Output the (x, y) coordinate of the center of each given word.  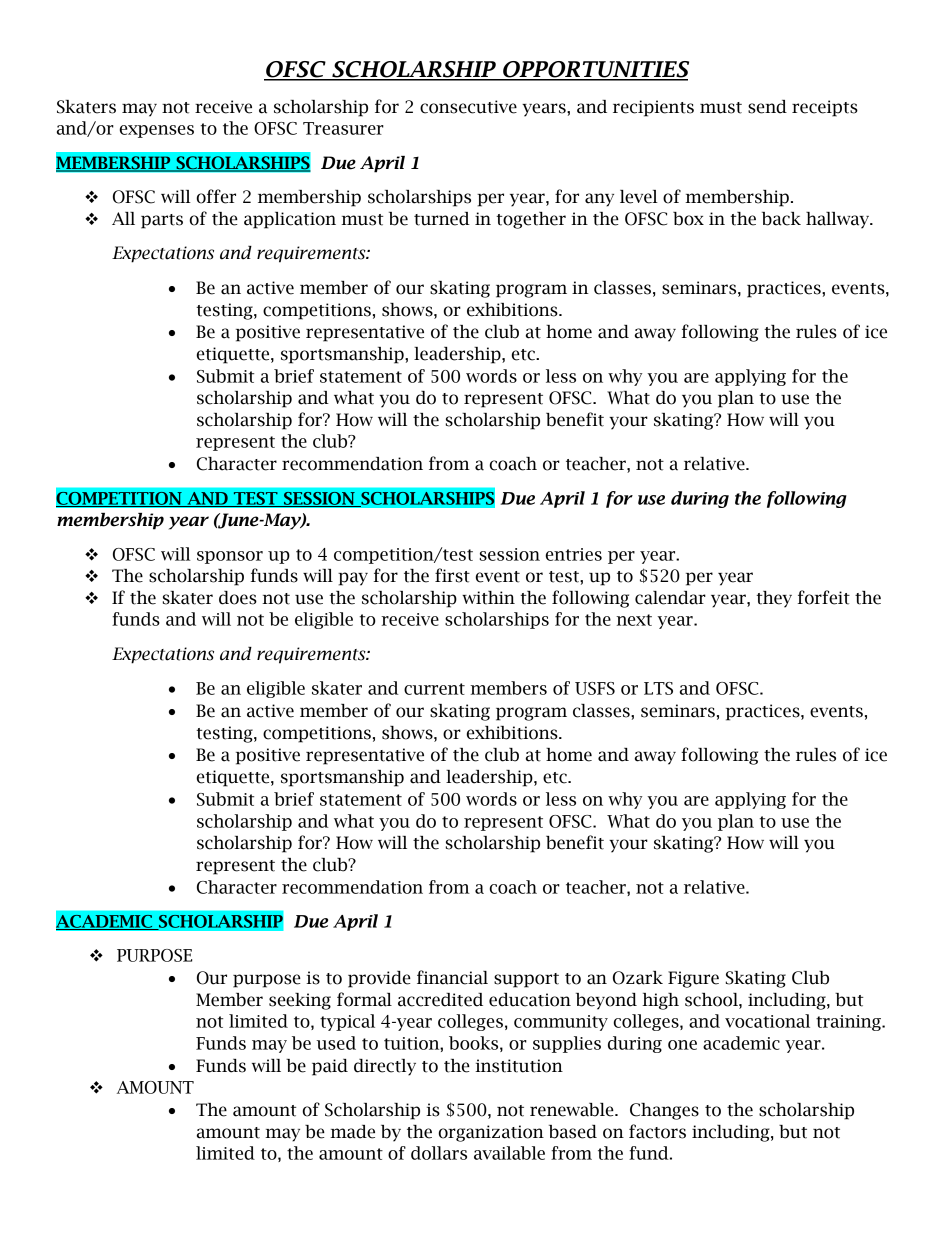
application (290, 220)
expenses (157, 131)
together (531, 220)
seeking (300, 1001)
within (488, 598)
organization (491, 1133)
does (238, 598)
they (774, 599)
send (767, 107)
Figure (693, 979)
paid (330, 1067)
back (781, 219)
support (526, 980)
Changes (664, 1111)
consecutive (468, 107)
